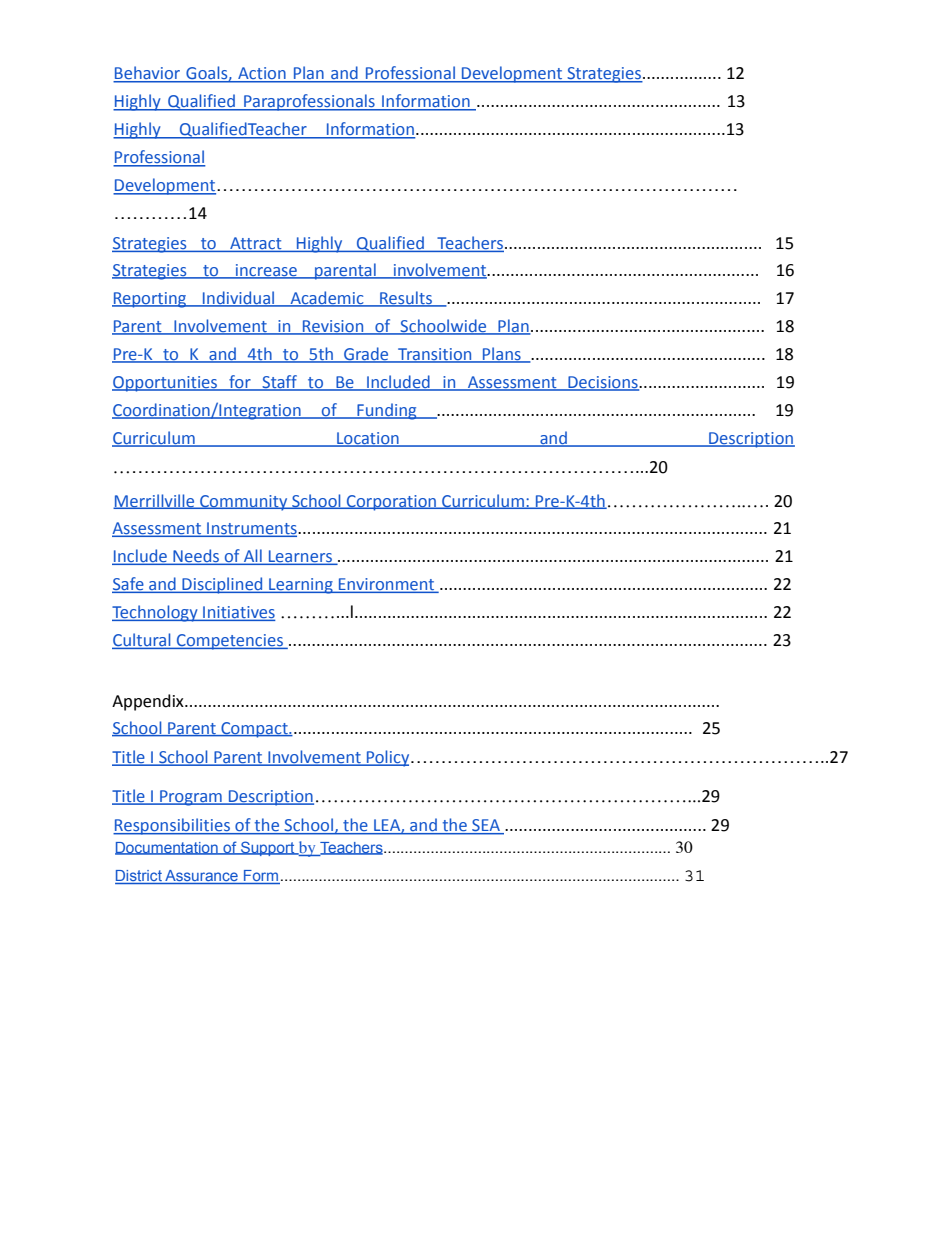 Image resolution: width=952 pixels, height=1233 pixels. I want to click on Decisions, so click(603, 383).
